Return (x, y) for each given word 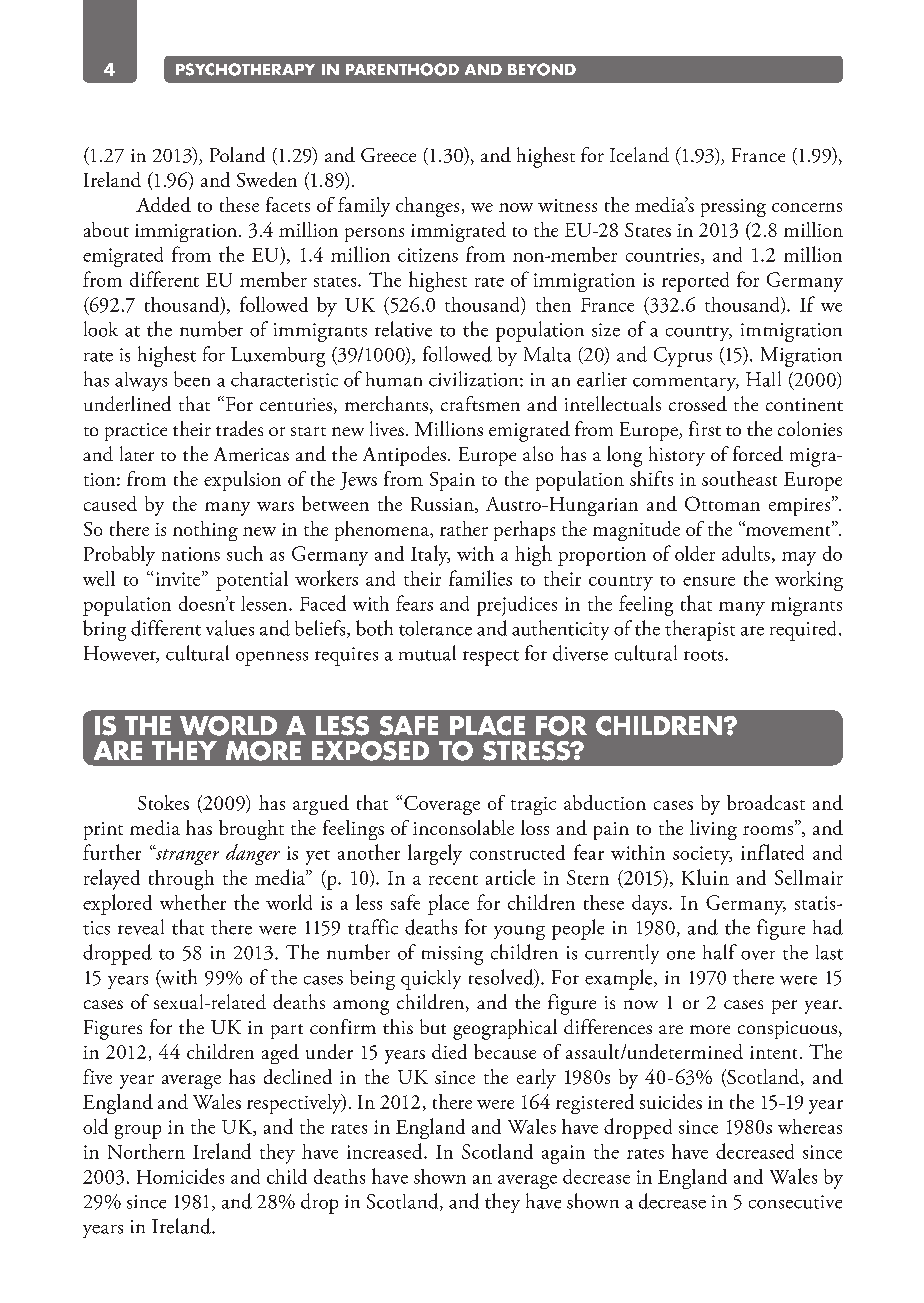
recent (453, 880)
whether (193, 902)
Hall (763, 379)
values (230, 628)
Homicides (180, 1176)
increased (386, 1151)
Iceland (639, 154)
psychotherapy (245, 69)
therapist (700, 630)
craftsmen (480, 403)
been (192, 379)
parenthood (402, 69)
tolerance (435, 628)
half (720, 952)
